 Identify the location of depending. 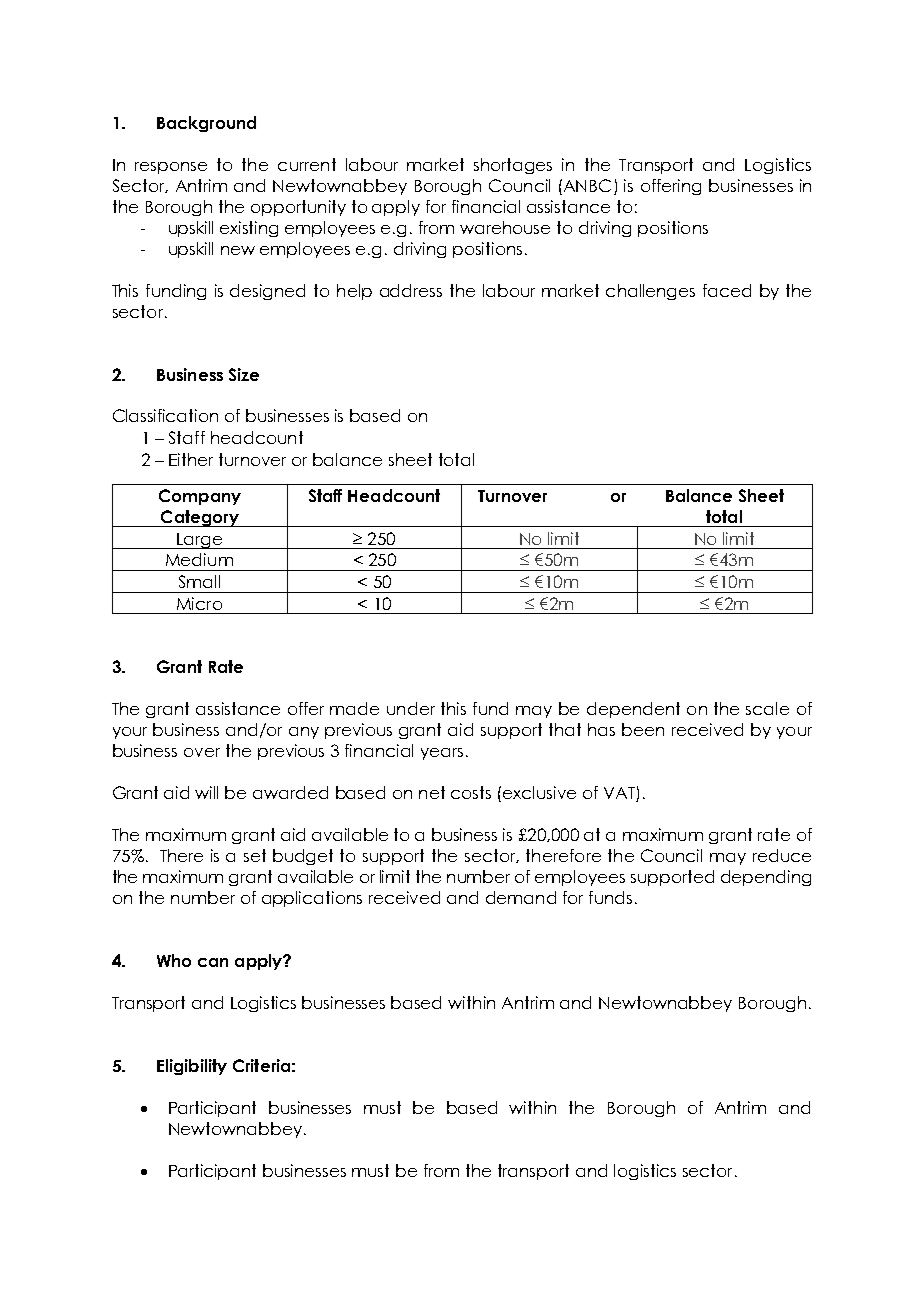
(766, 878).
